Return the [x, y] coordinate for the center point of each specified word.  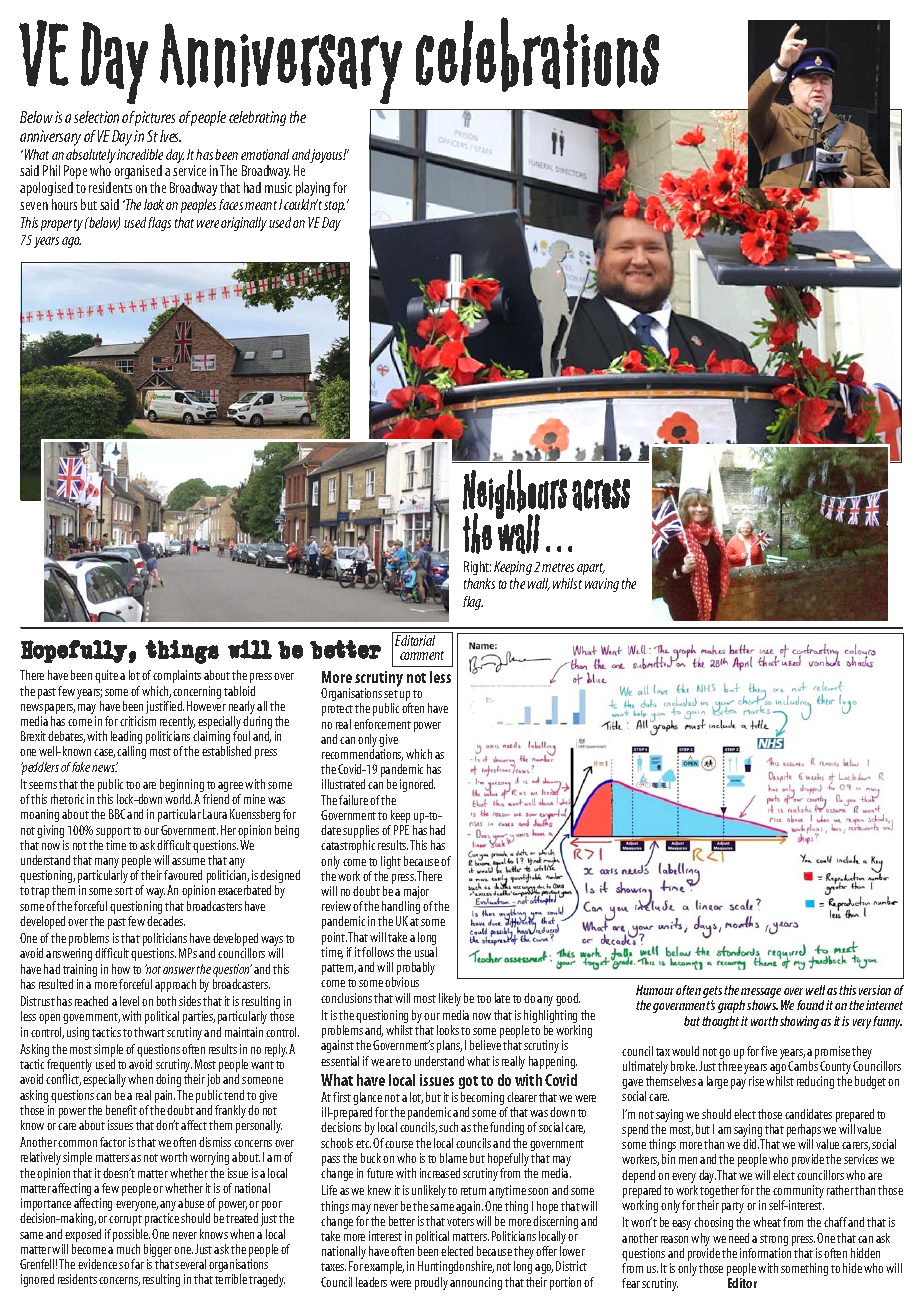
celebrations [537, 54]
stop [334, 207]
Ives [170, 136]
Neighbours [515, 495]
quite [106, 676]
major [417, 894]
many [107, 864]
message [762, 994]
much [128, 1249]
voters [460, 1222]
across [601, 495]
